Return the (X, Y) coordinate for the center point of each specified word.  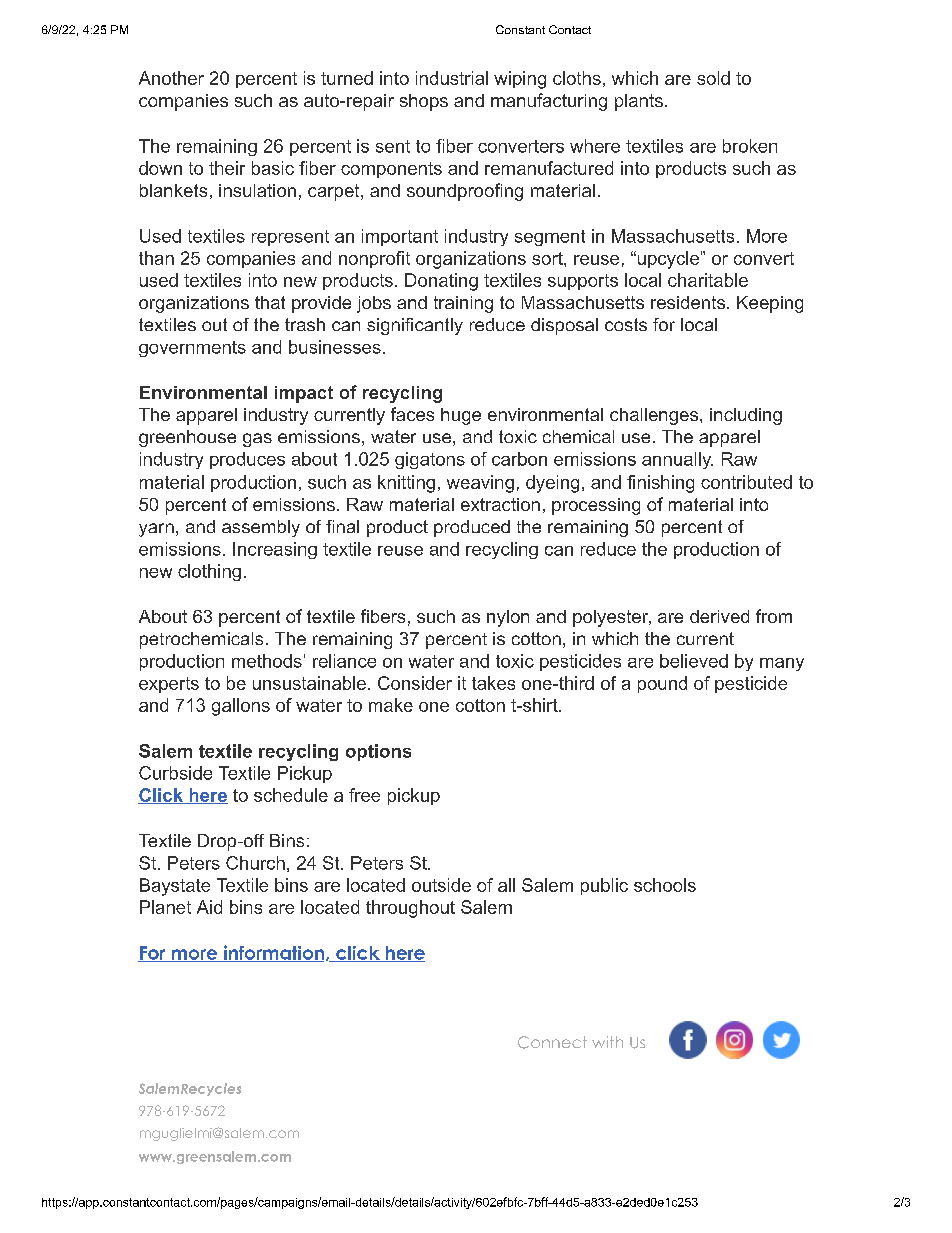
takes (493, 683)
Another (171, 78)
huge (461, 416)
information (272, 953)
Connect (552, 1042)
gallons (241, 707)
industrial (452, 78)
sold (713, 78)
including (746, 416)
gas (257, 440)
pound (662, 684)
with (607, 1042)
